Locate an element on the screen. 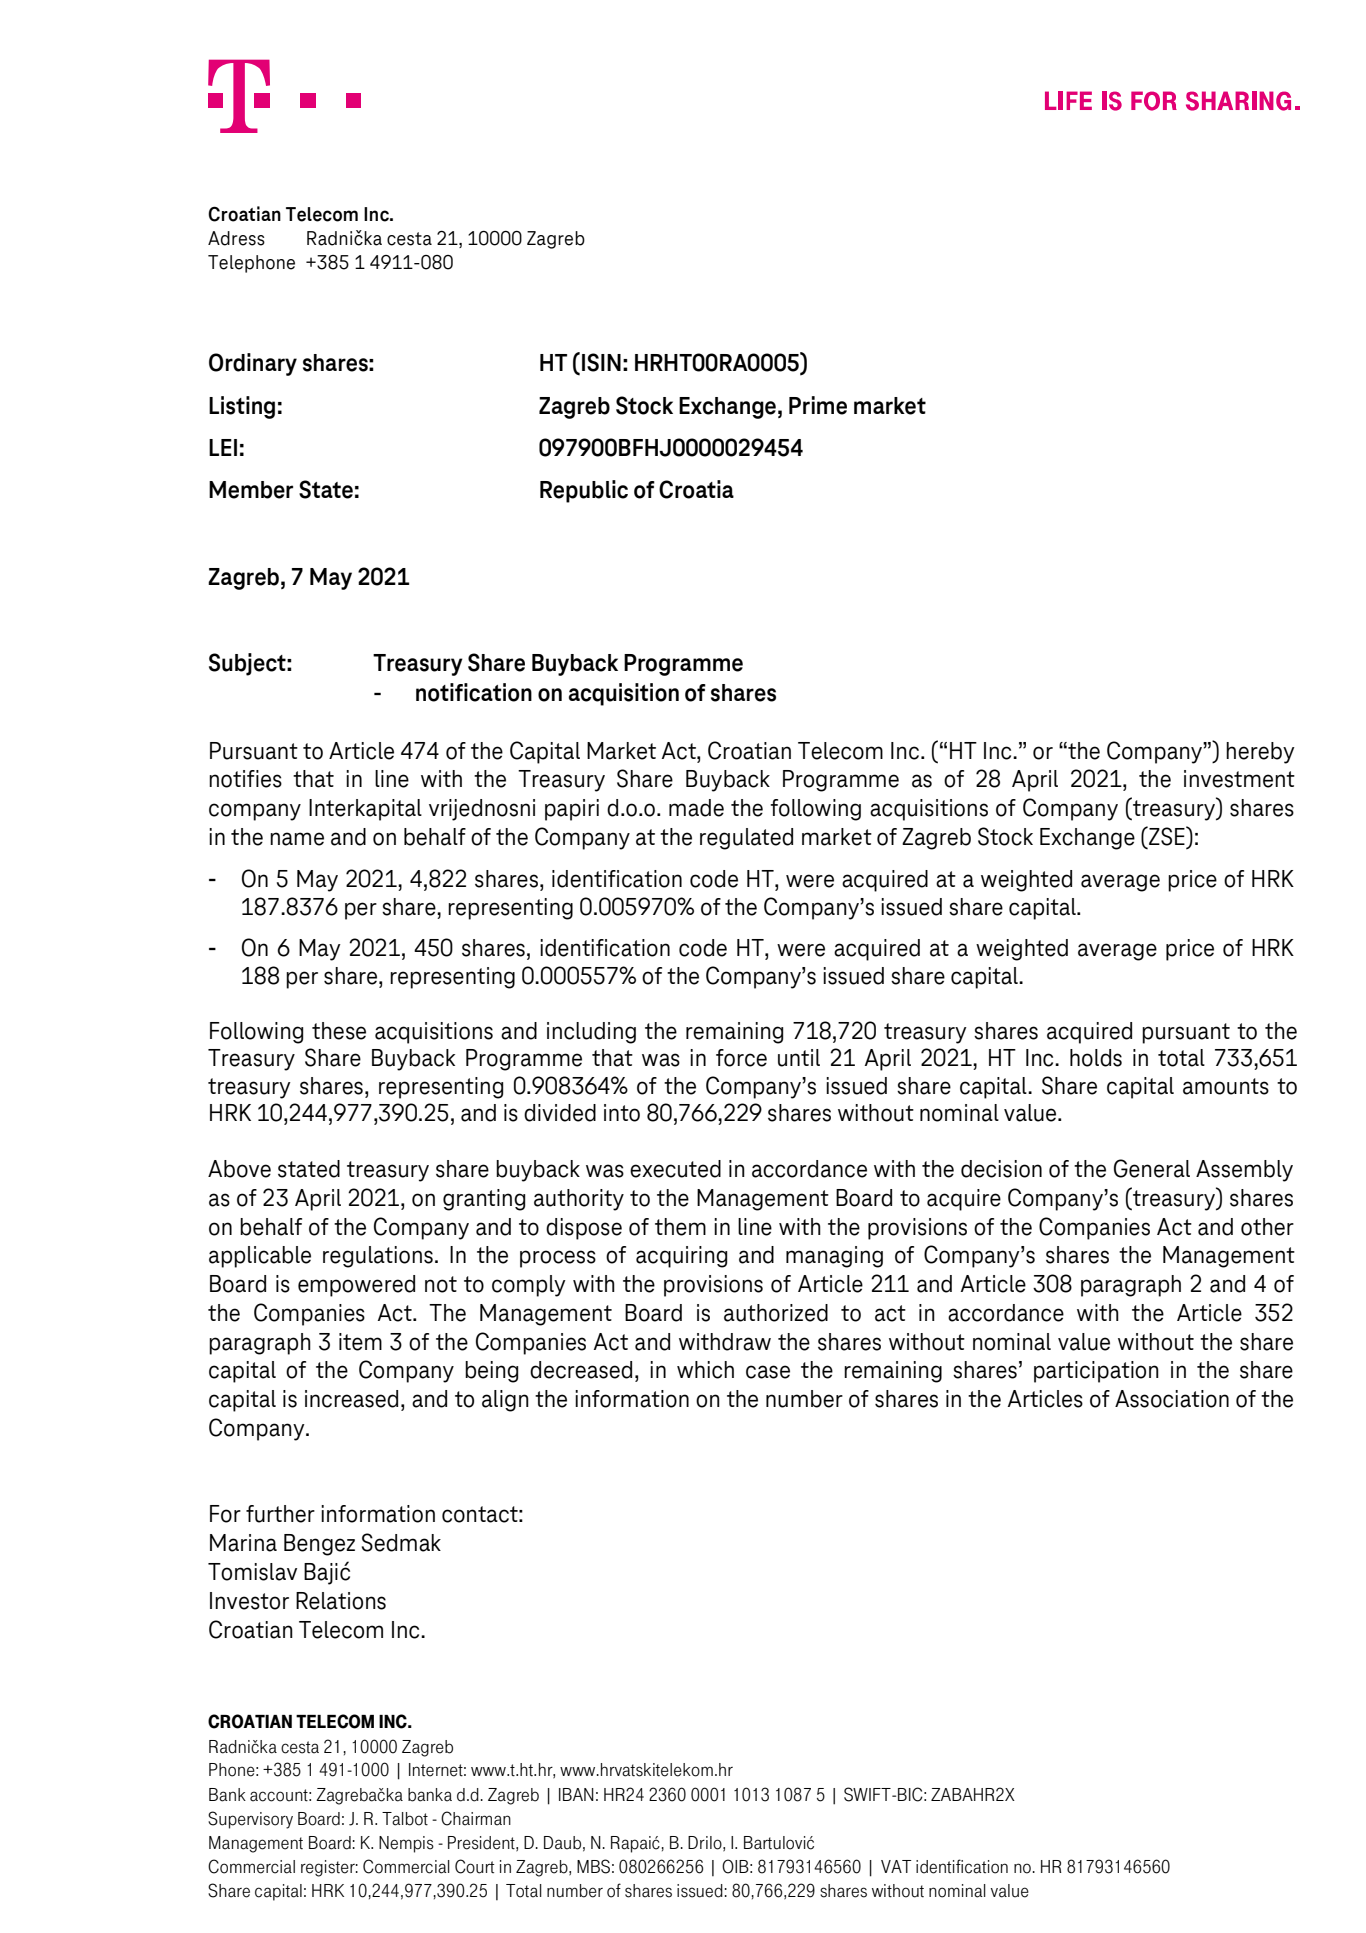 The height and width of the screenshot is (1933, 1366). IBAN is located at coordinates (576, 1794).
